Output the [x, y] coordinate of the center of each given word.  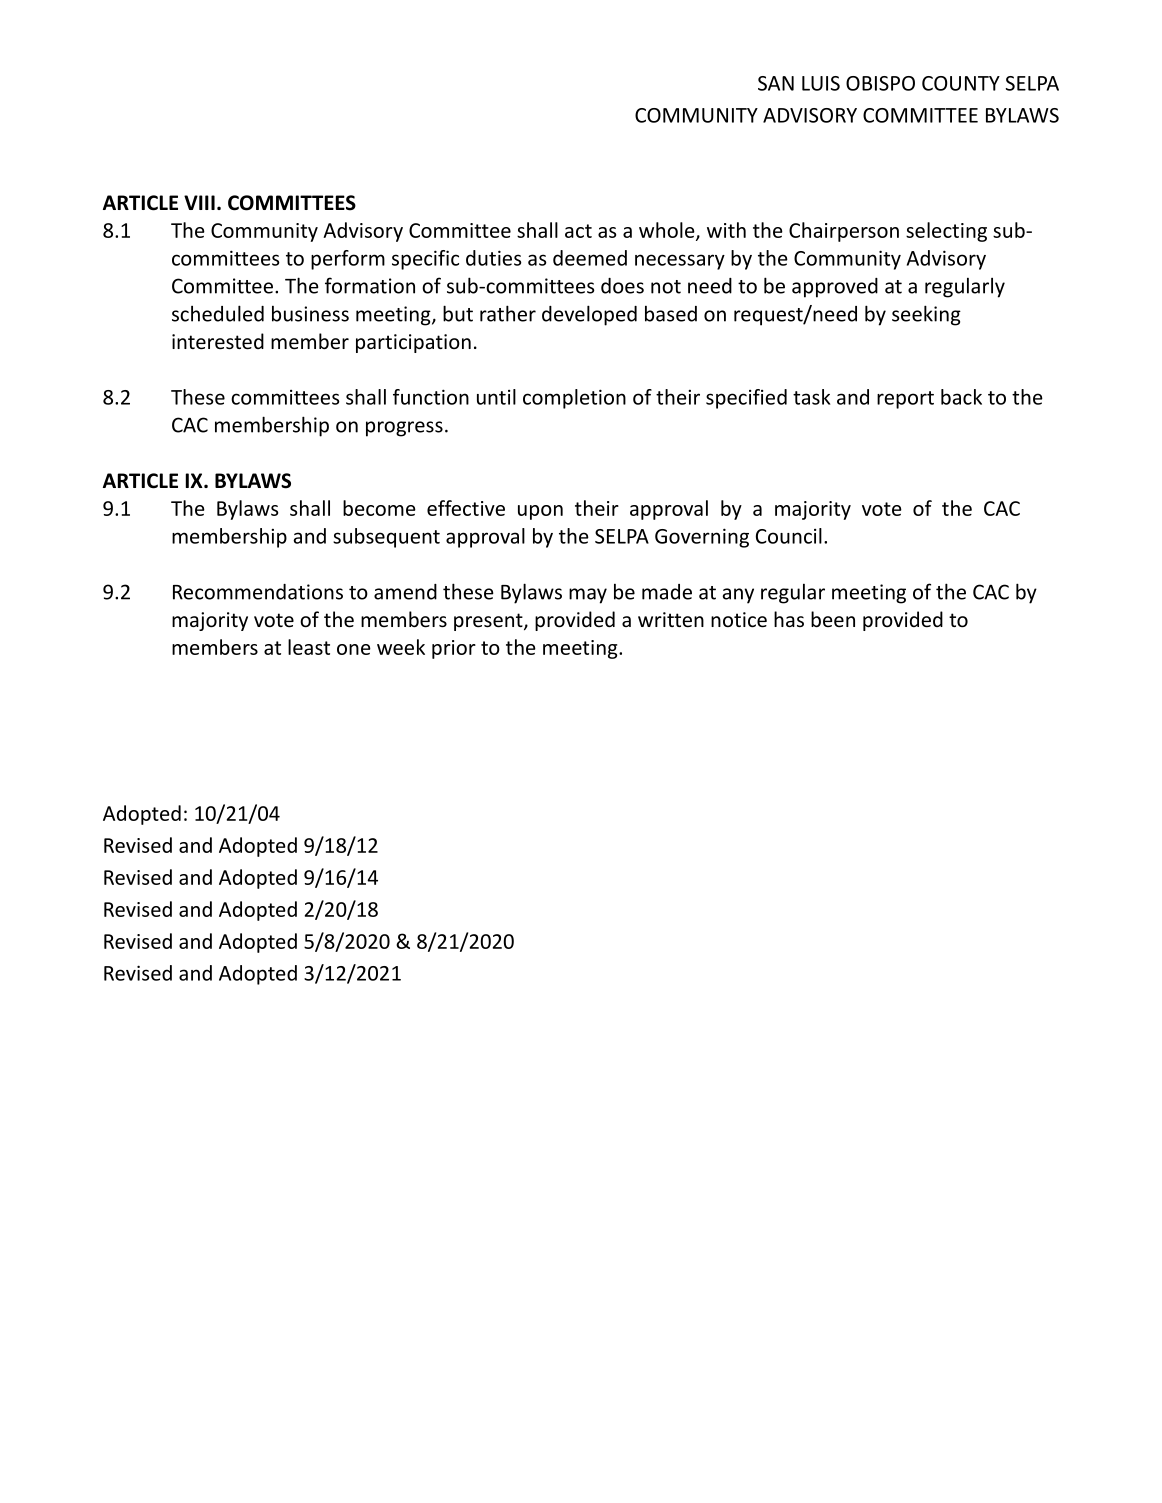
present [489, 622]
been [833, 619]
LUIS [821, 83]
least [309, 647]
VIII [199, 202]
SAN [776, 83]
